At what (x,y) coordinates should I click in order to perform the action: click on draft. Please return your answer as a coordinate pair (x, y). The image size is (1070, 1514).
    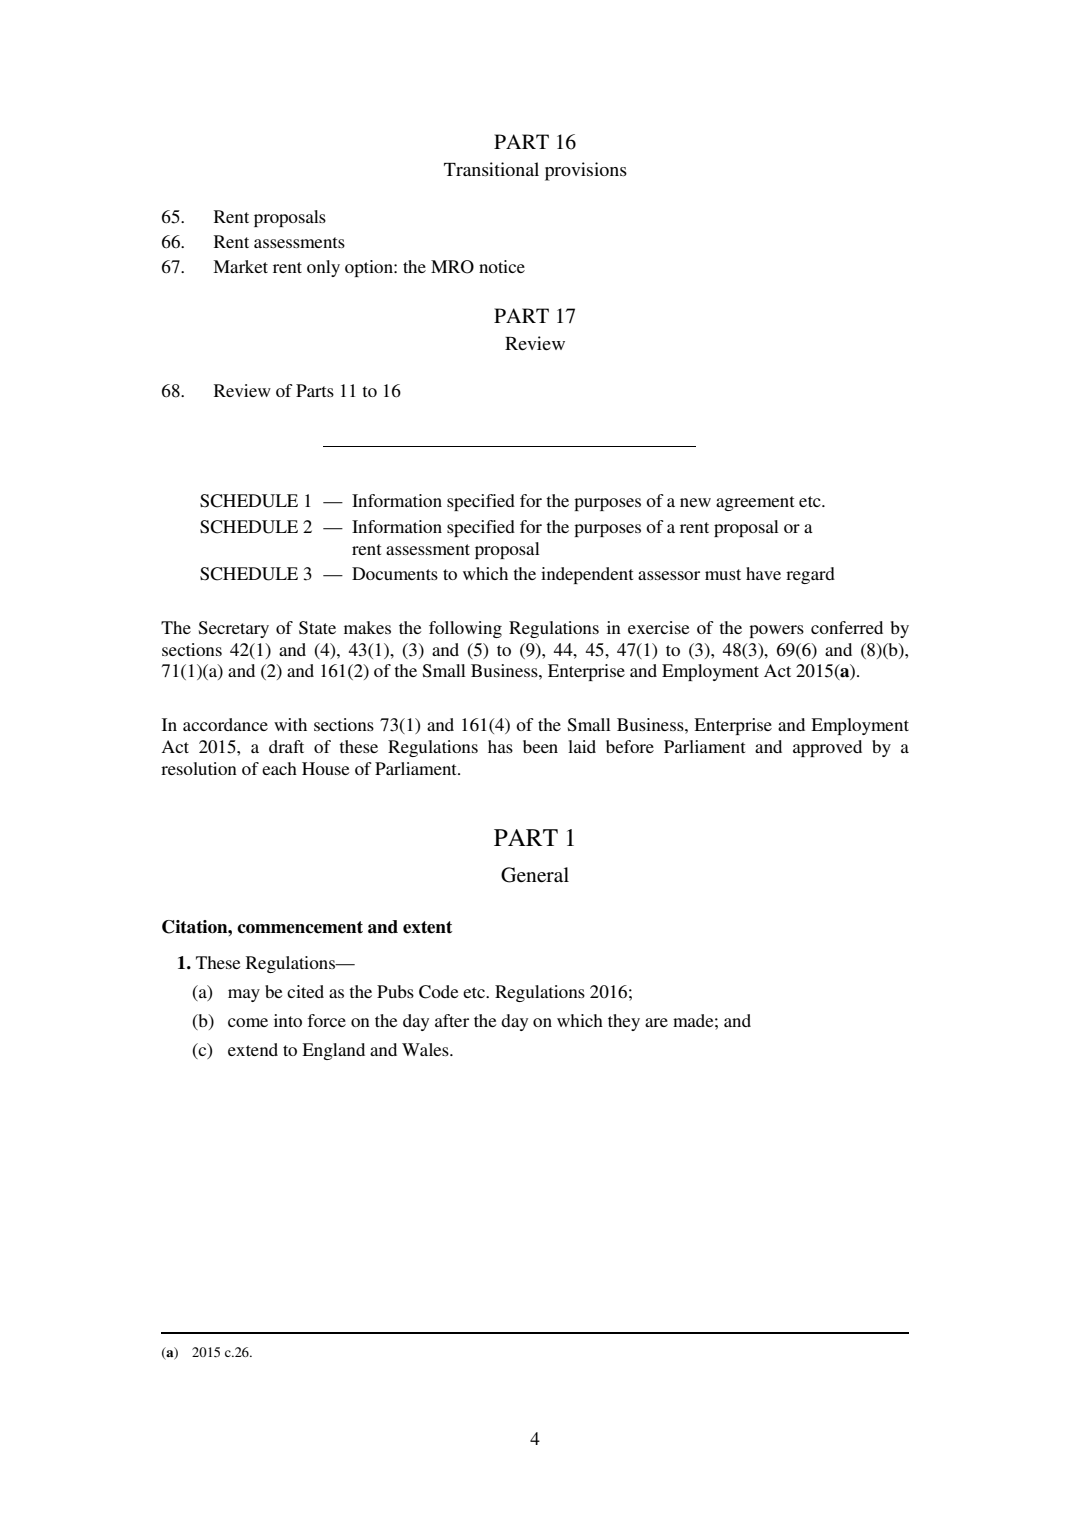
    Looking at the image, I should click on (286, 746).
